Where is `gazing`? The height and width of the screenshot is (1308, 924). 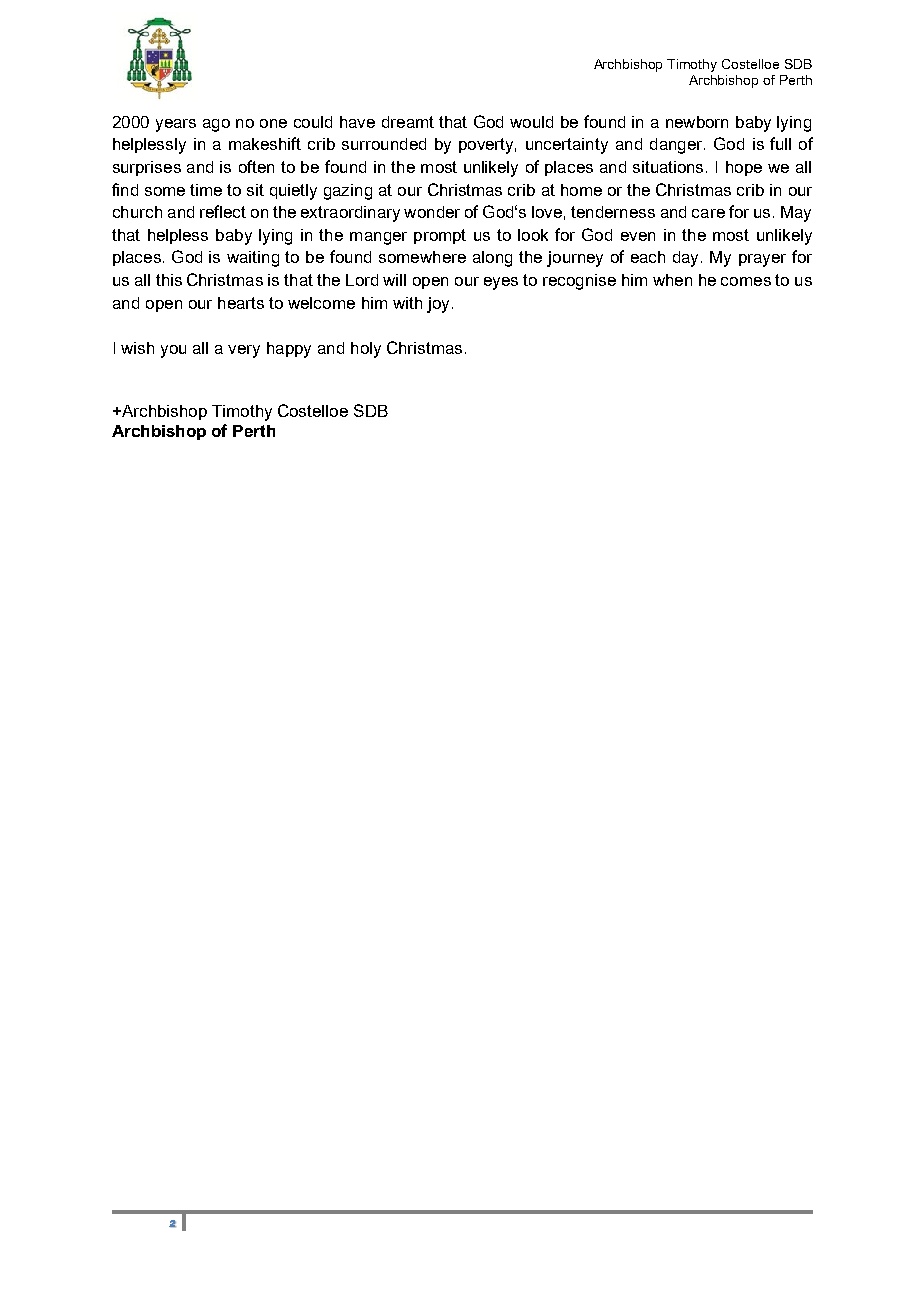 gazing is located at coordinates (348, 192).
